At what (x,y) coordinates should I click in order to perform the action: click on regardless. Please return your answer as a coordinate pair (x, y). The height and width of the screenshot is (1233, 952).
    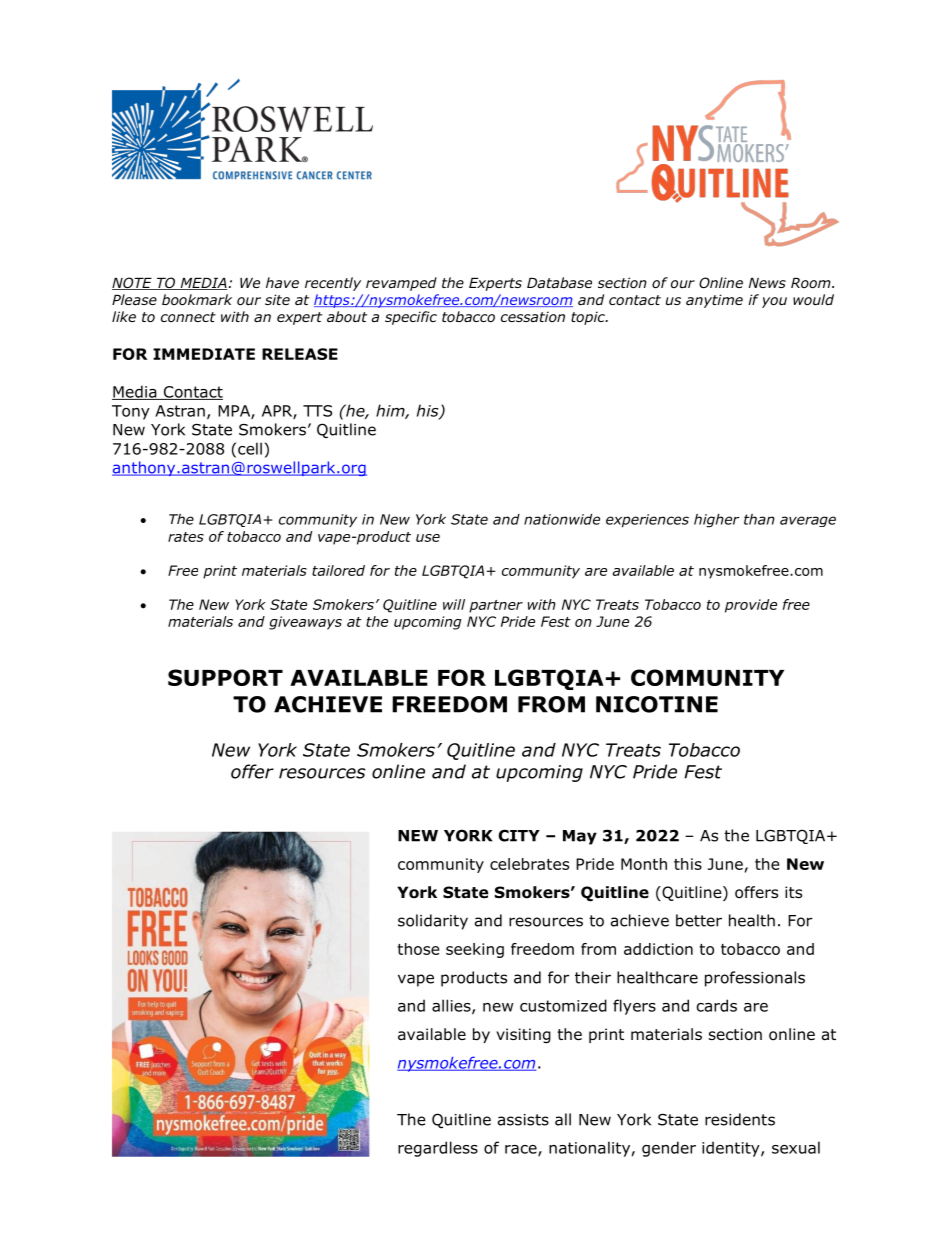
    Looking at the image, I should click on (438, 1149).
